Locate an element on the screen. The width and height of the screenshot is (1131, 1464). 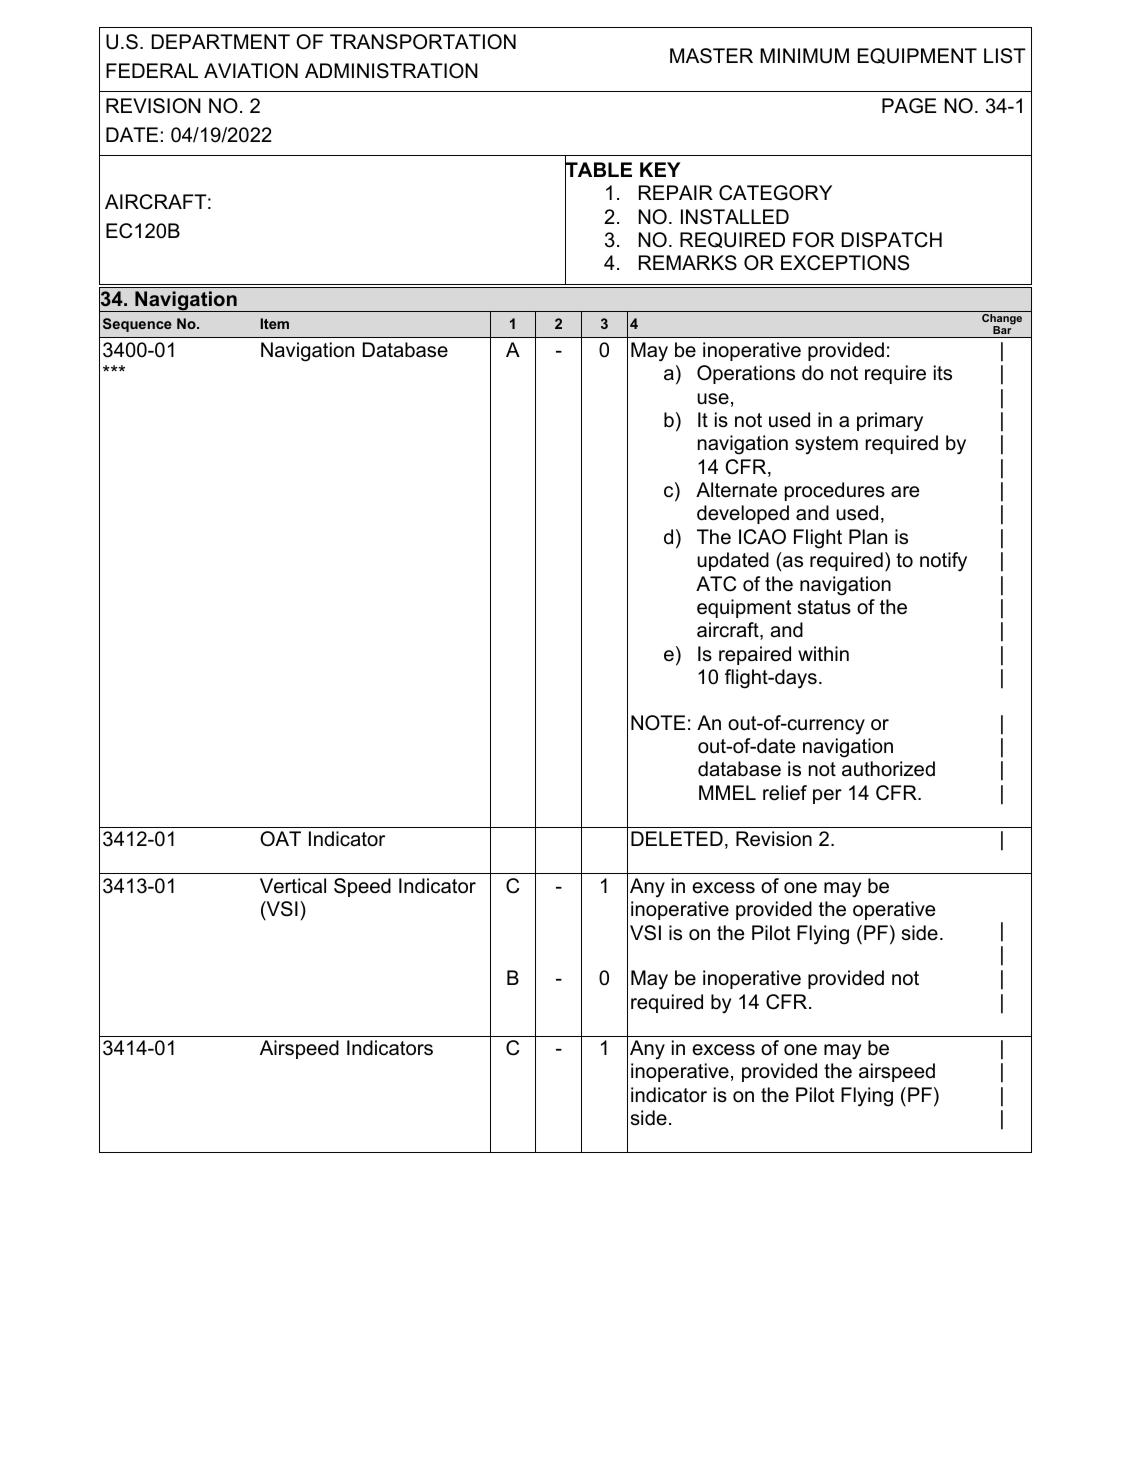
OAT is located at coordinates (280, 839).
